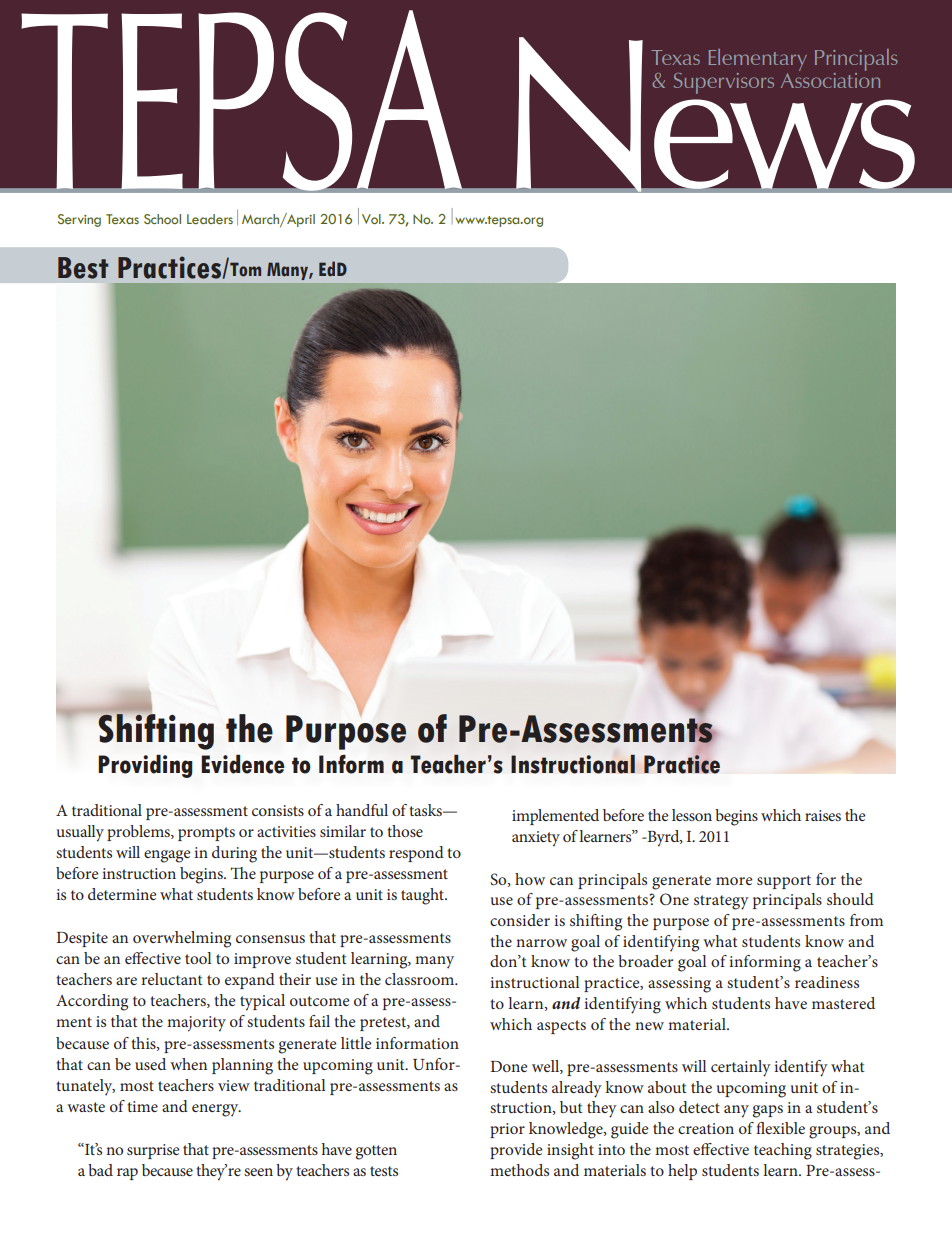 The image size is (952, 1233). What do you see at coordinates (724, 83) in the screenshot?
I see `Supervisors` at bounding box center [724, 83].
